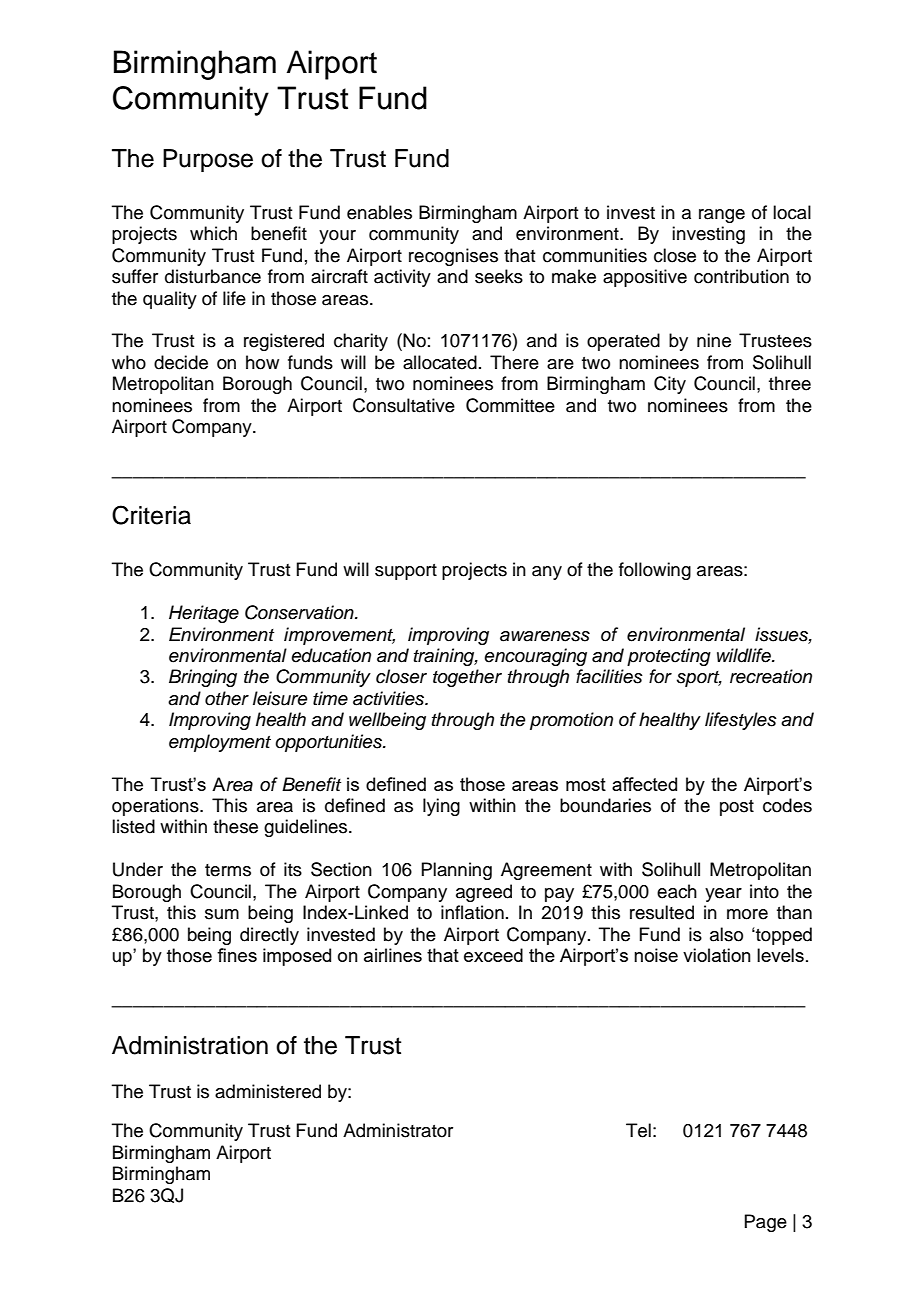 This screenshot has height=1308, width=924. I want to click on recognises, so click(453, 257).
